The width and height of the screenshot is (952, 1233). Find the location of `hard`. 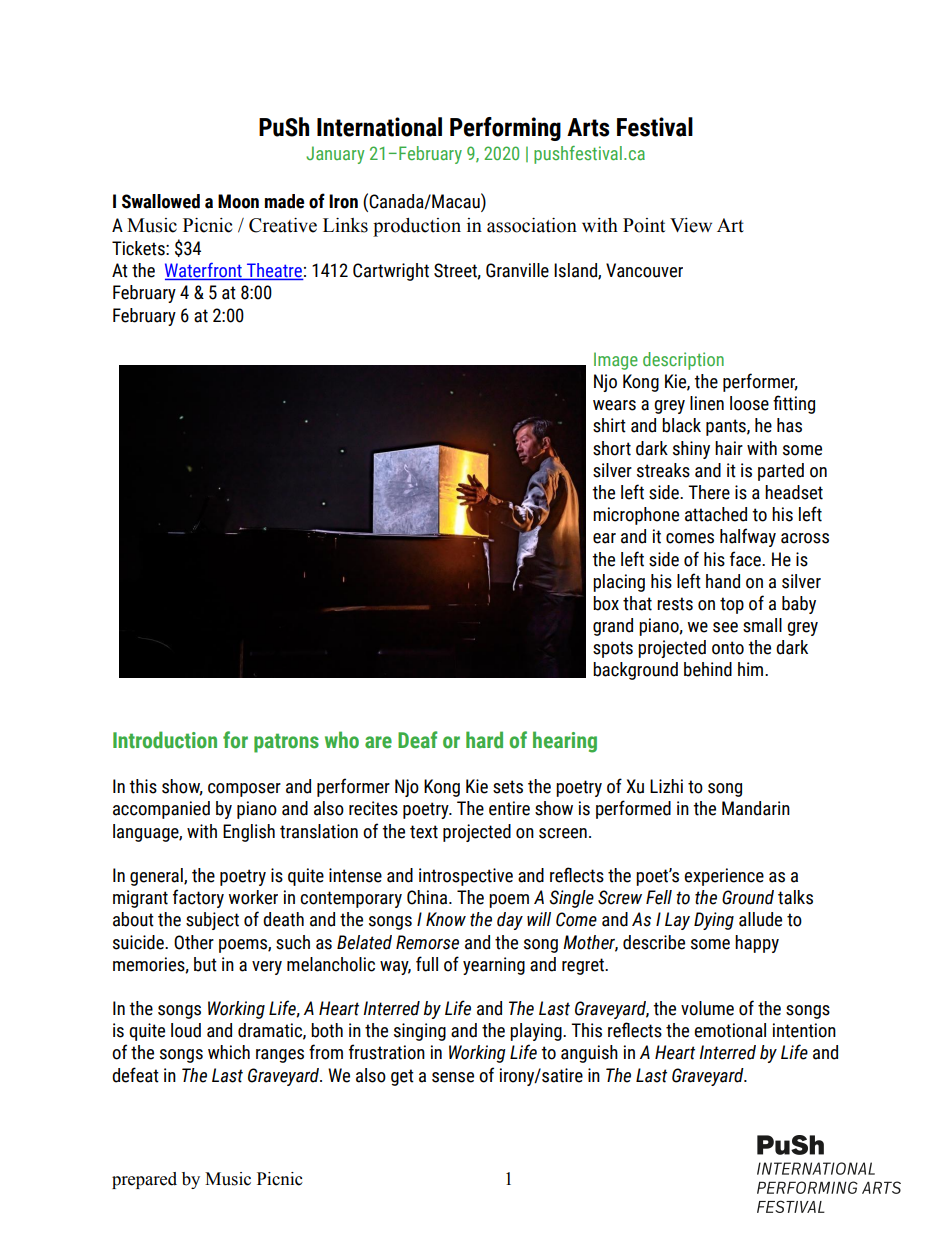

hard is located at coordinates (484, 740).
